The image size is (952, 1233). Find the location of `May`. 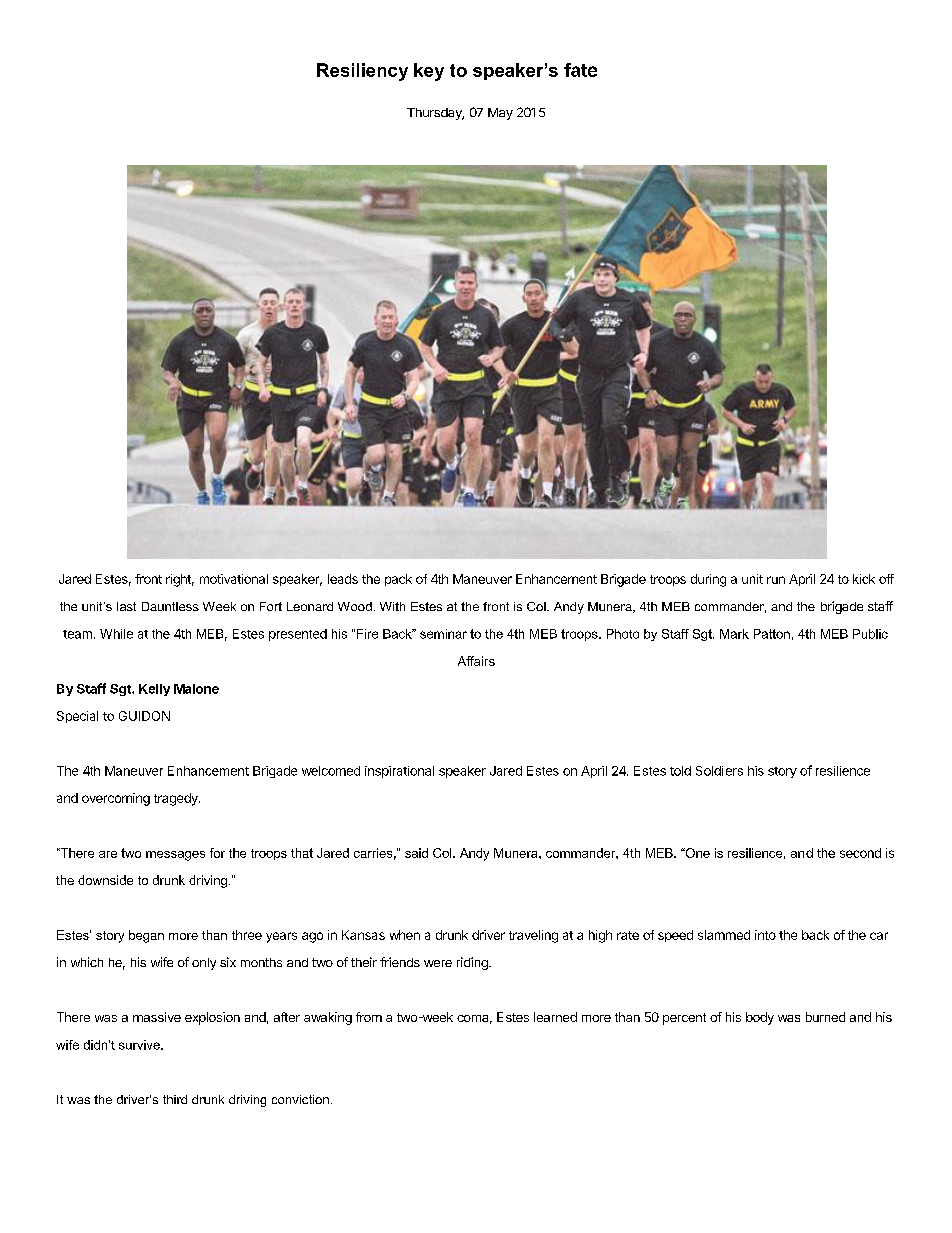

May is located at coordinates (500, 114).
